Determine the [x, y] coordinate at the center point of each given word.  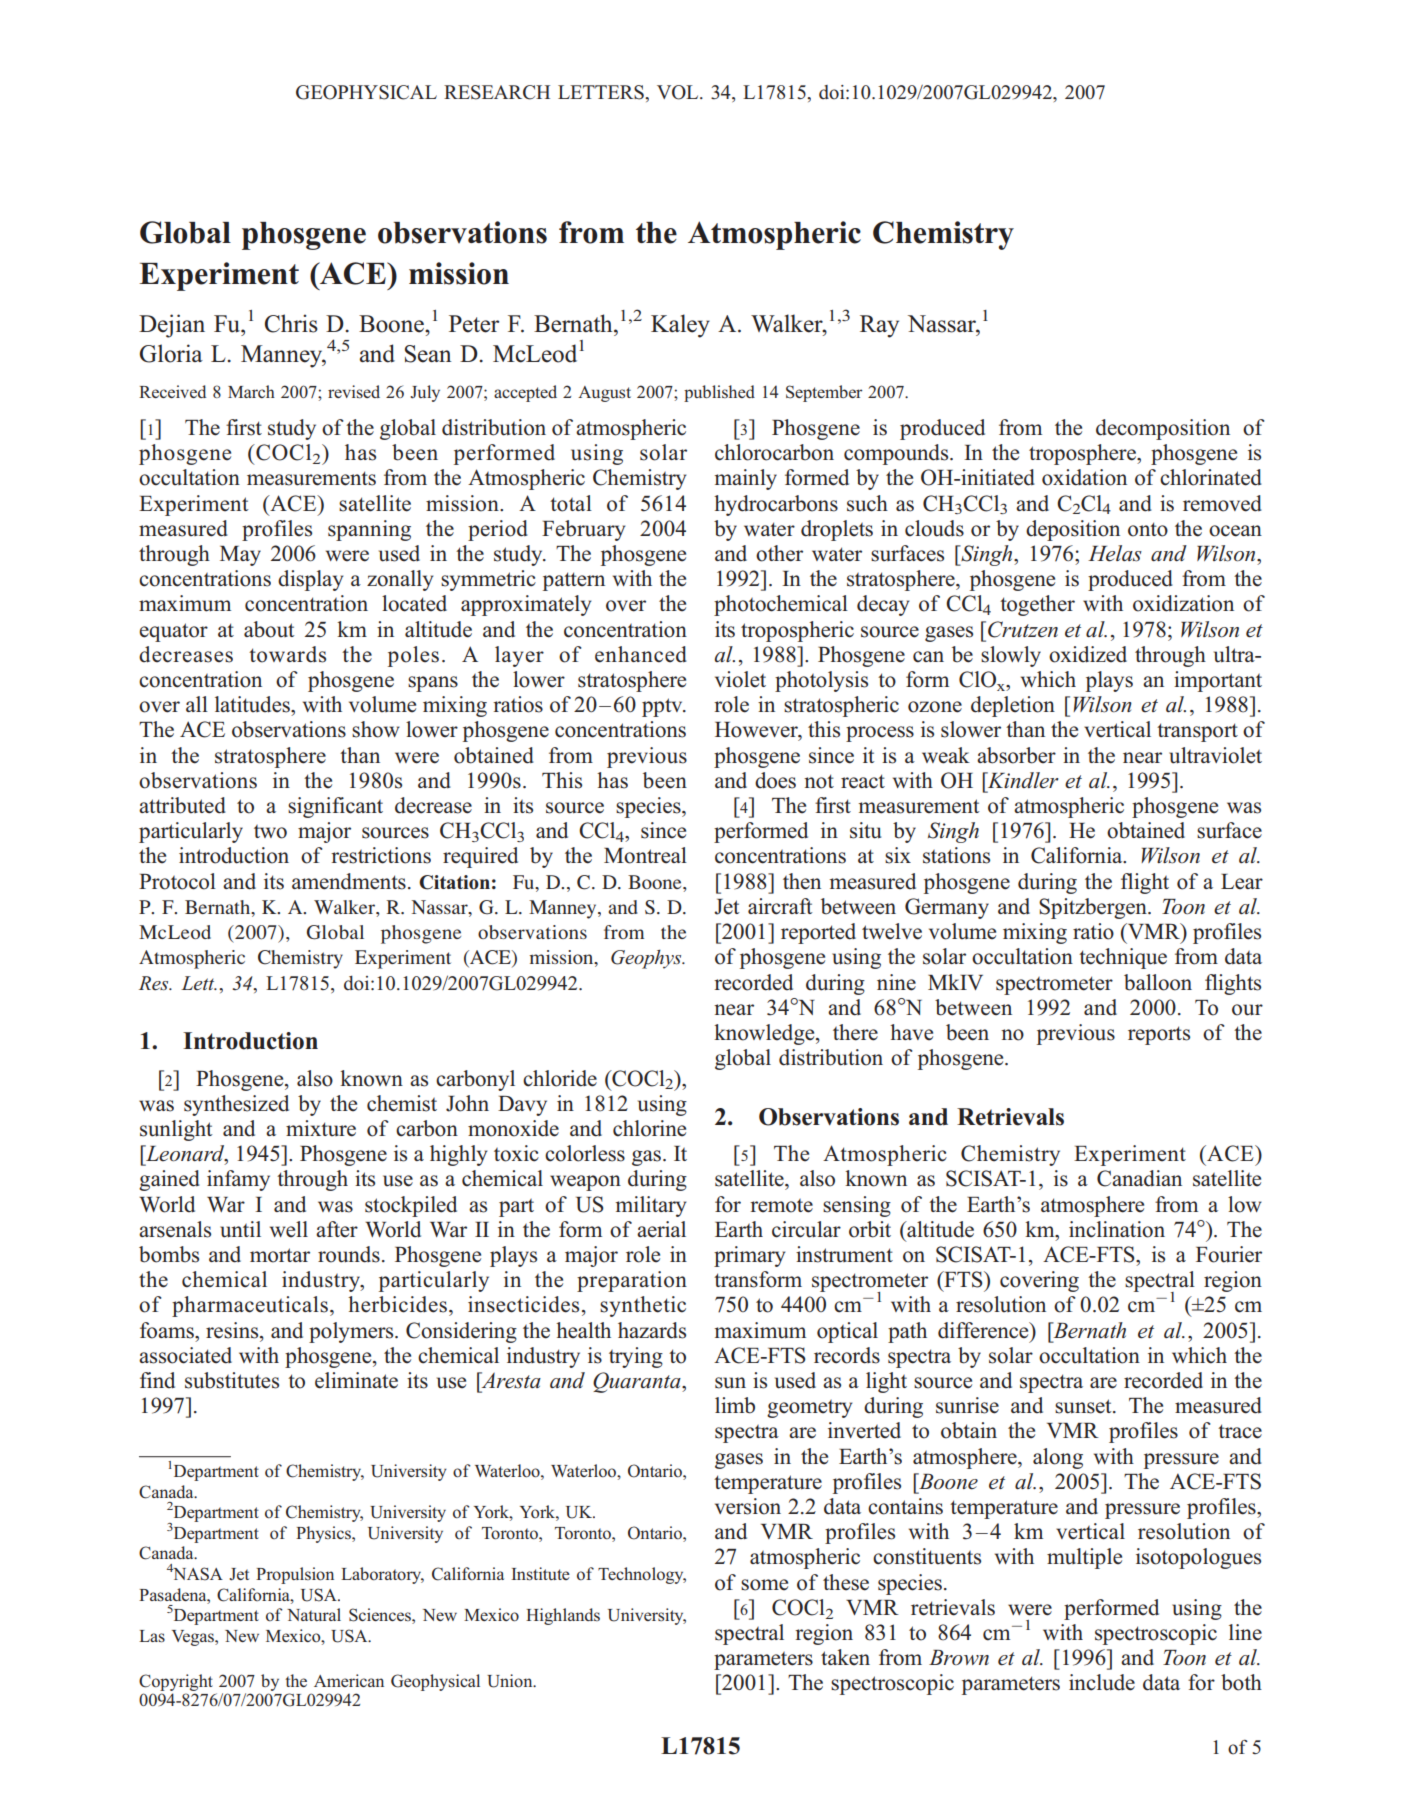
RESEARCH [497, 92]
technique [1123, 958]
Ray [879, 326]
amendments [349, 881]
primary [750, 1256]
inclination [1117, 1229]
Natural [314, 1614]
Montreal [645, 855]
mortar [280, 1255]
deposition [1073, 530]
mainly [746, 479]
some [764, 1585]
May [240, 556]
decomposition [1163, 429]
